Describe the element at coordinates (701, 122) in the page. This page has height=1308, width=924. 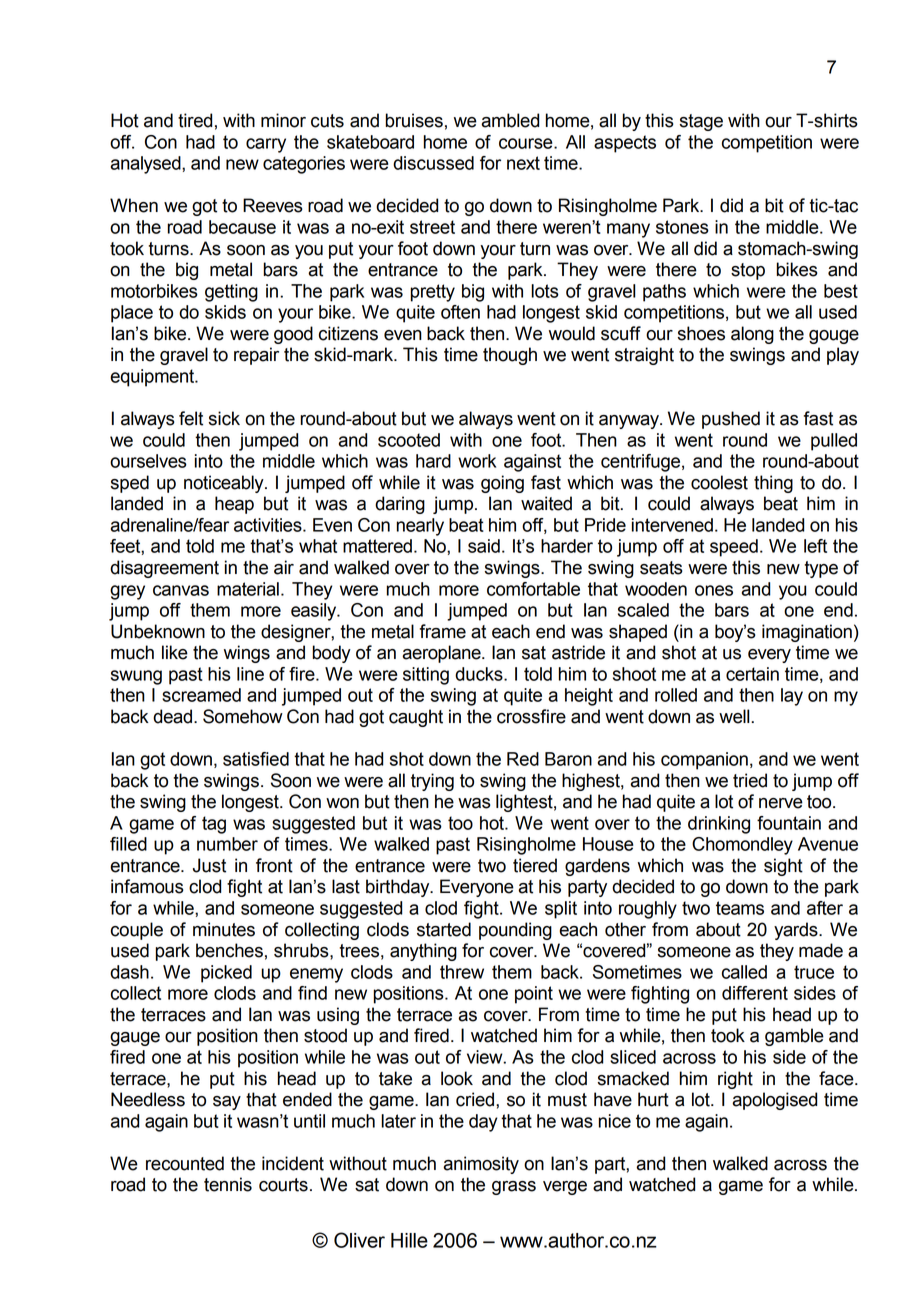
I see `stage` at that location.
